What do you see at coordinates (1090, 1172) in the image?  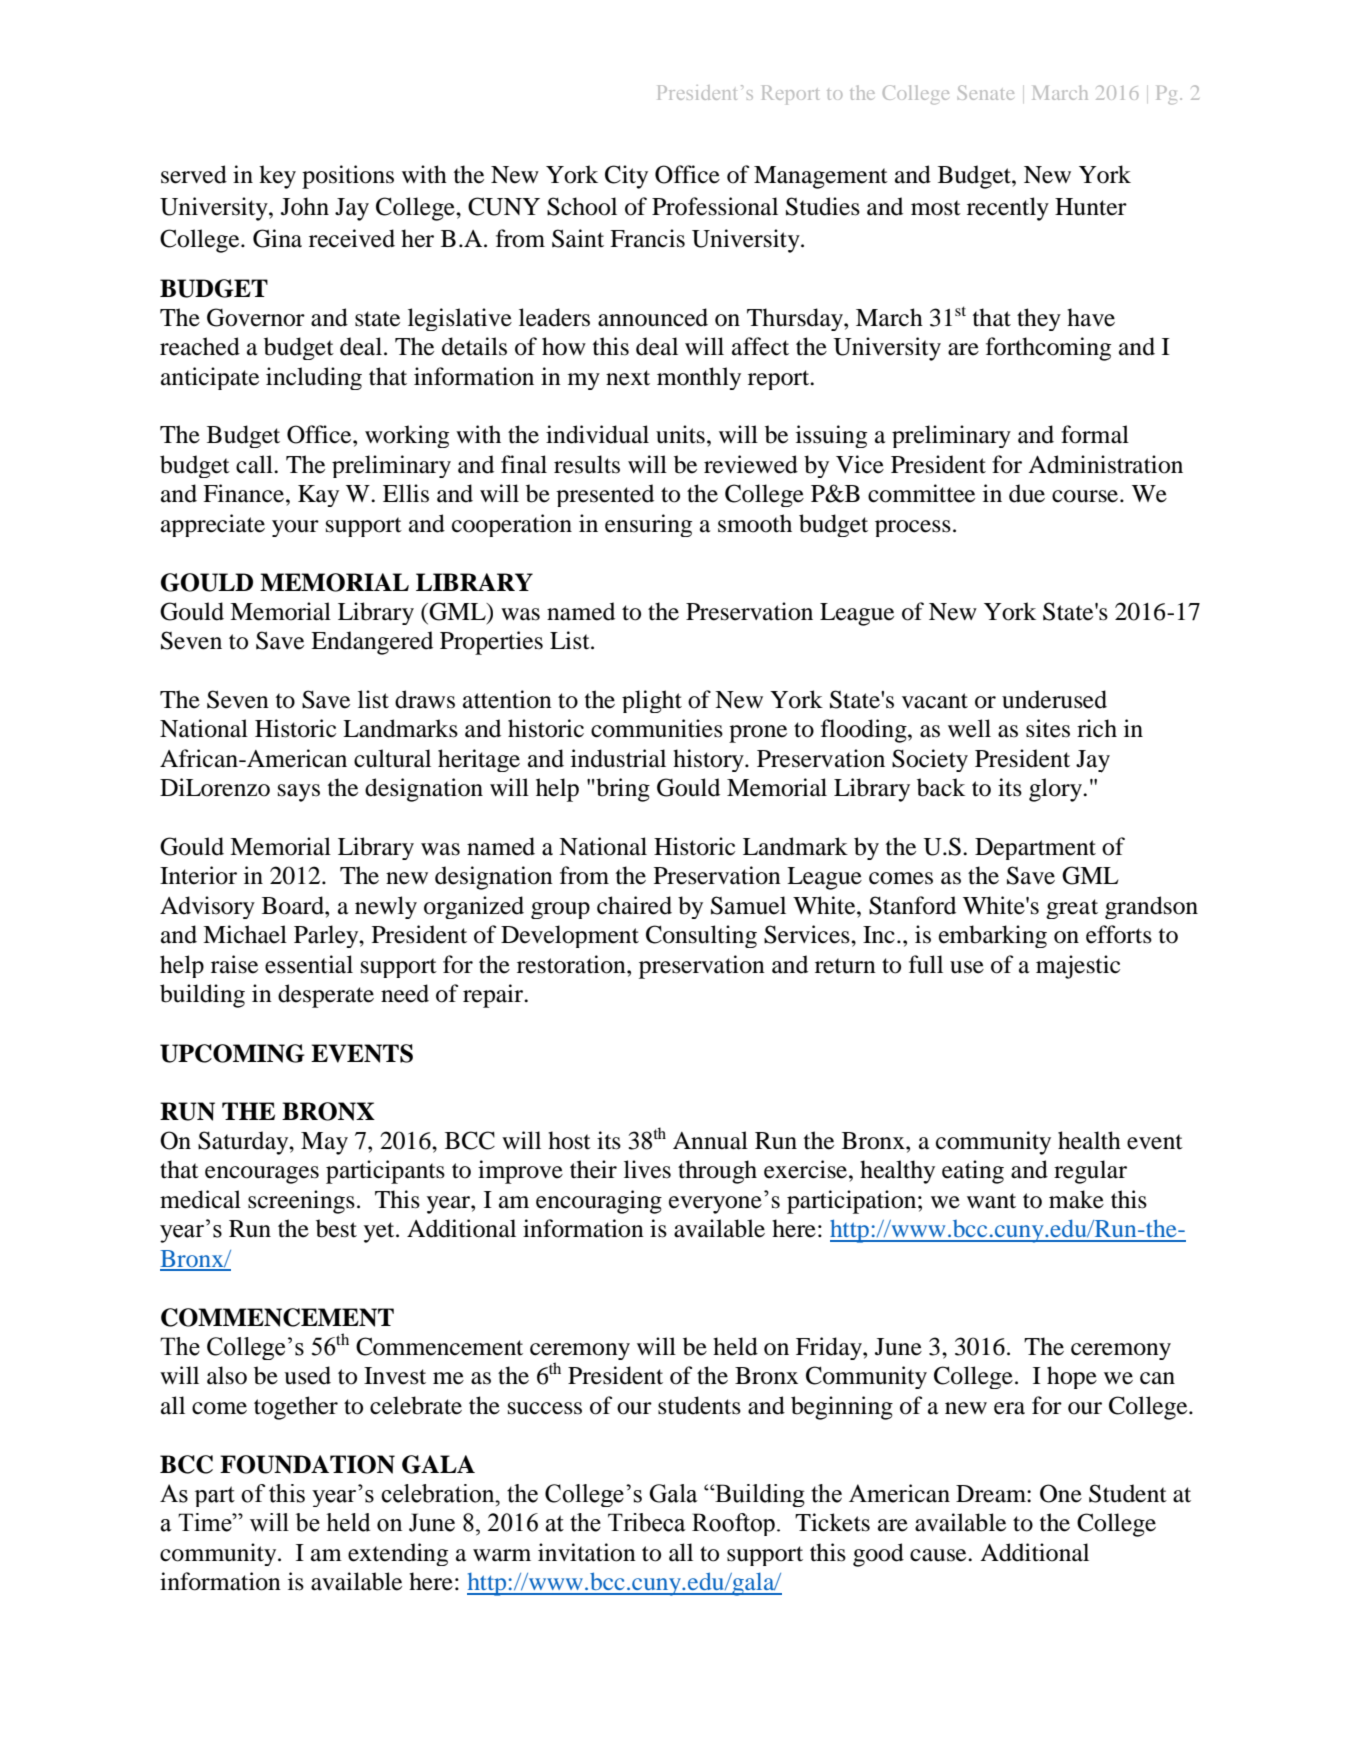 I see `regular` at bounding box center [1090, 1172].
